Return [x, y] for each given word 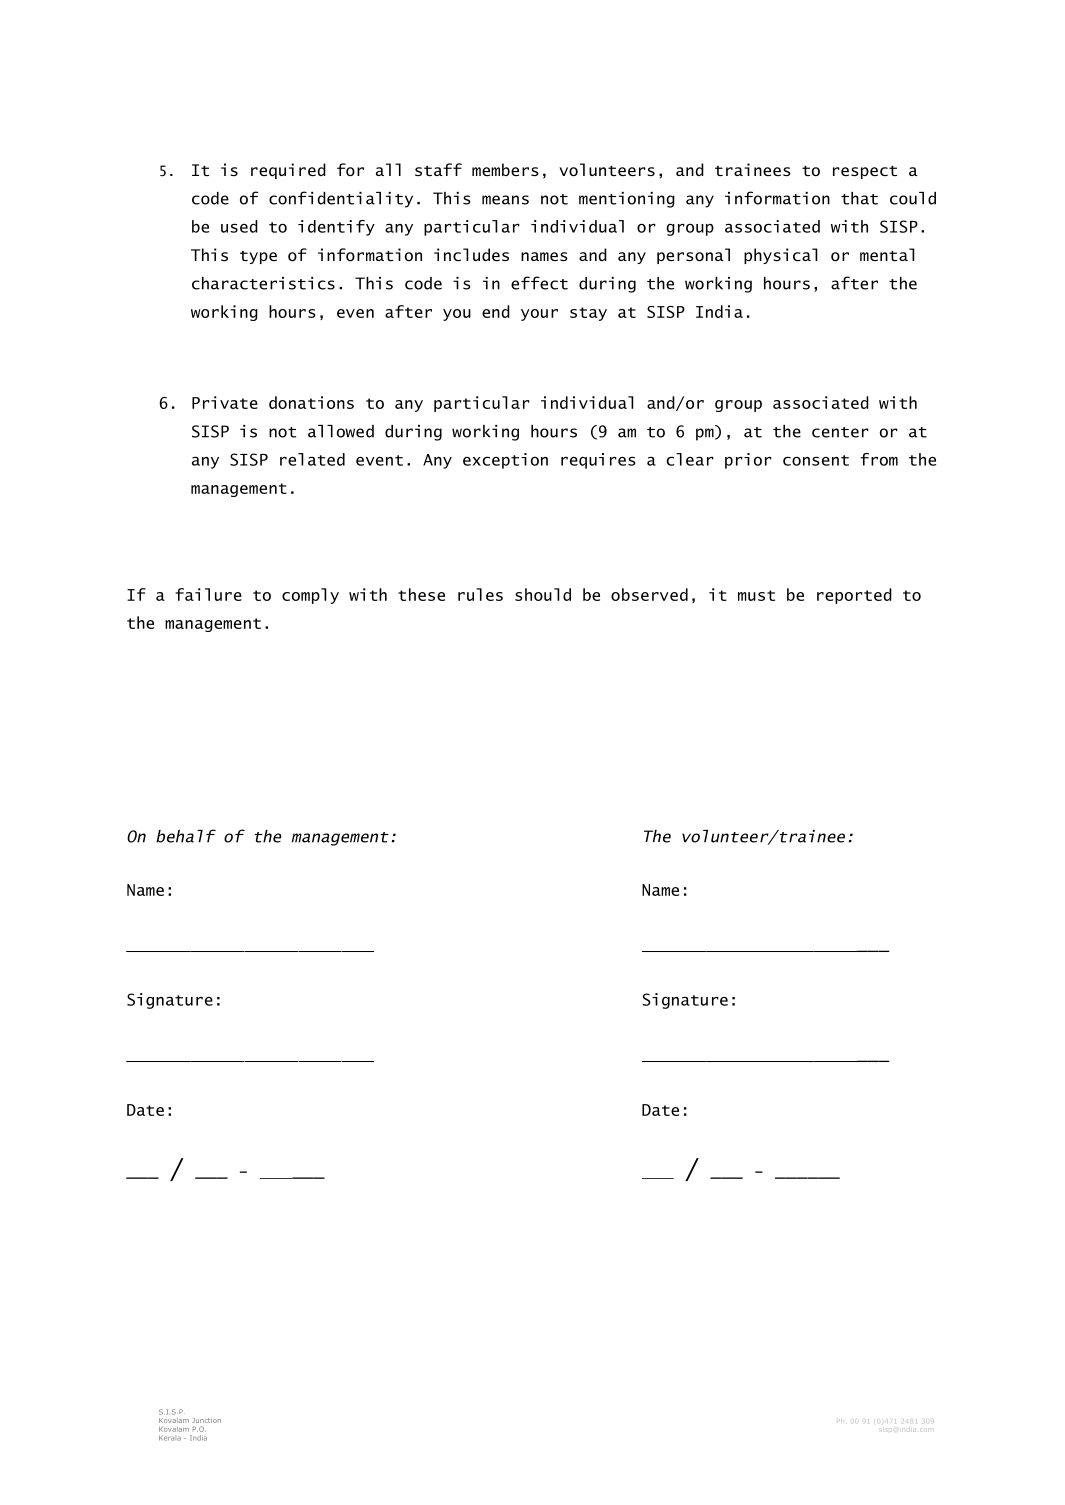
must [756, 595]
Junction [206, 1420]
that [859, 198]
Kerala [170, 1438]
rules [480, 594]
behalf [186, 836]
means [505, 200]
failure [208, 594]
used [239, 226]
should [543, 594]
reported [854, 596]
